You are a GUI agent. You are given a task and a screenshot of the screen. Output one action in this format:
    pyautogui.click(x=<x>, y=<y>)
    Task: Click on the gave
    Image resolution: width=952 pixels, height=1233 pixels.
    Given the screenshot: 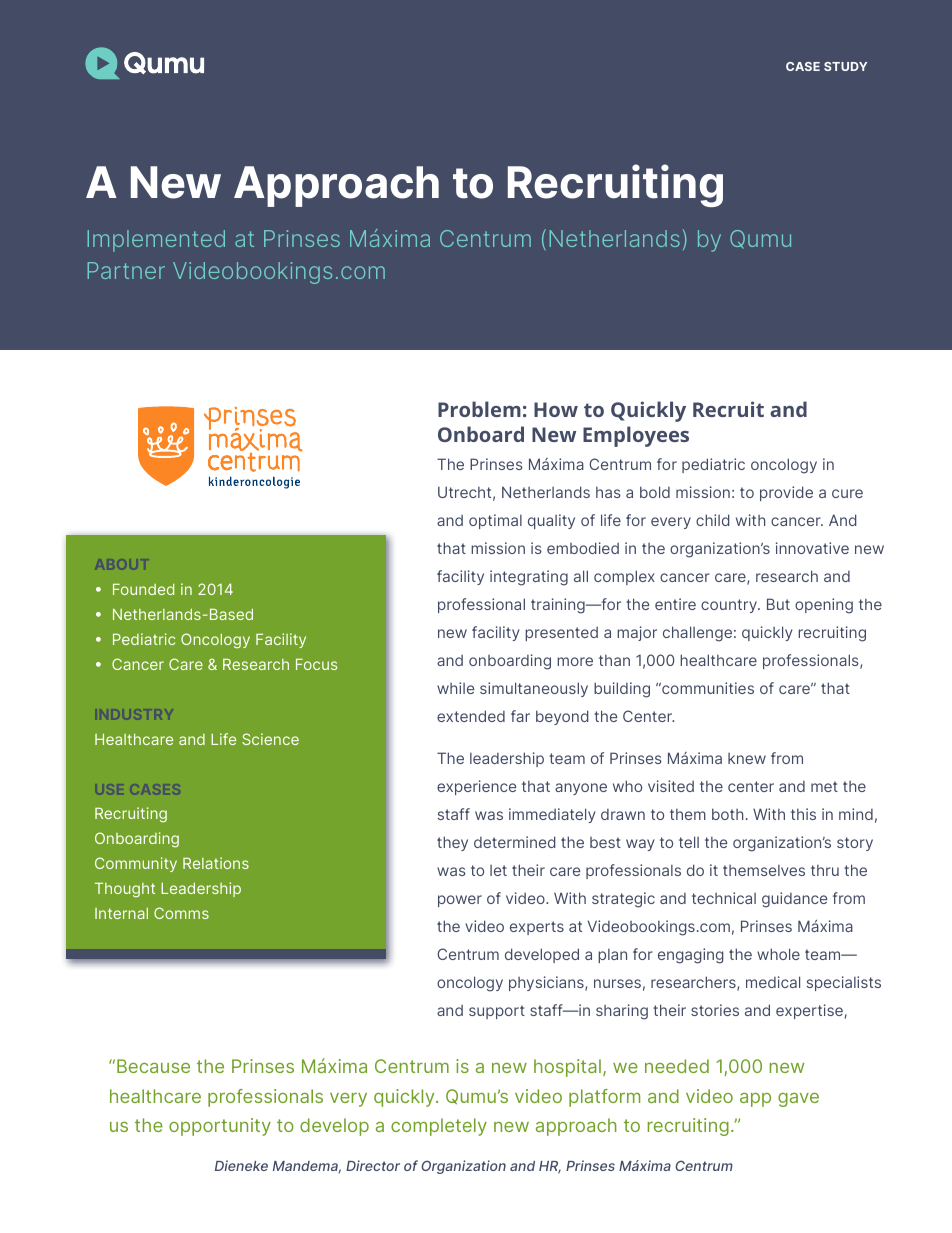 What is the action you would take?
    pyautogui.click(x=798, y=1100)
